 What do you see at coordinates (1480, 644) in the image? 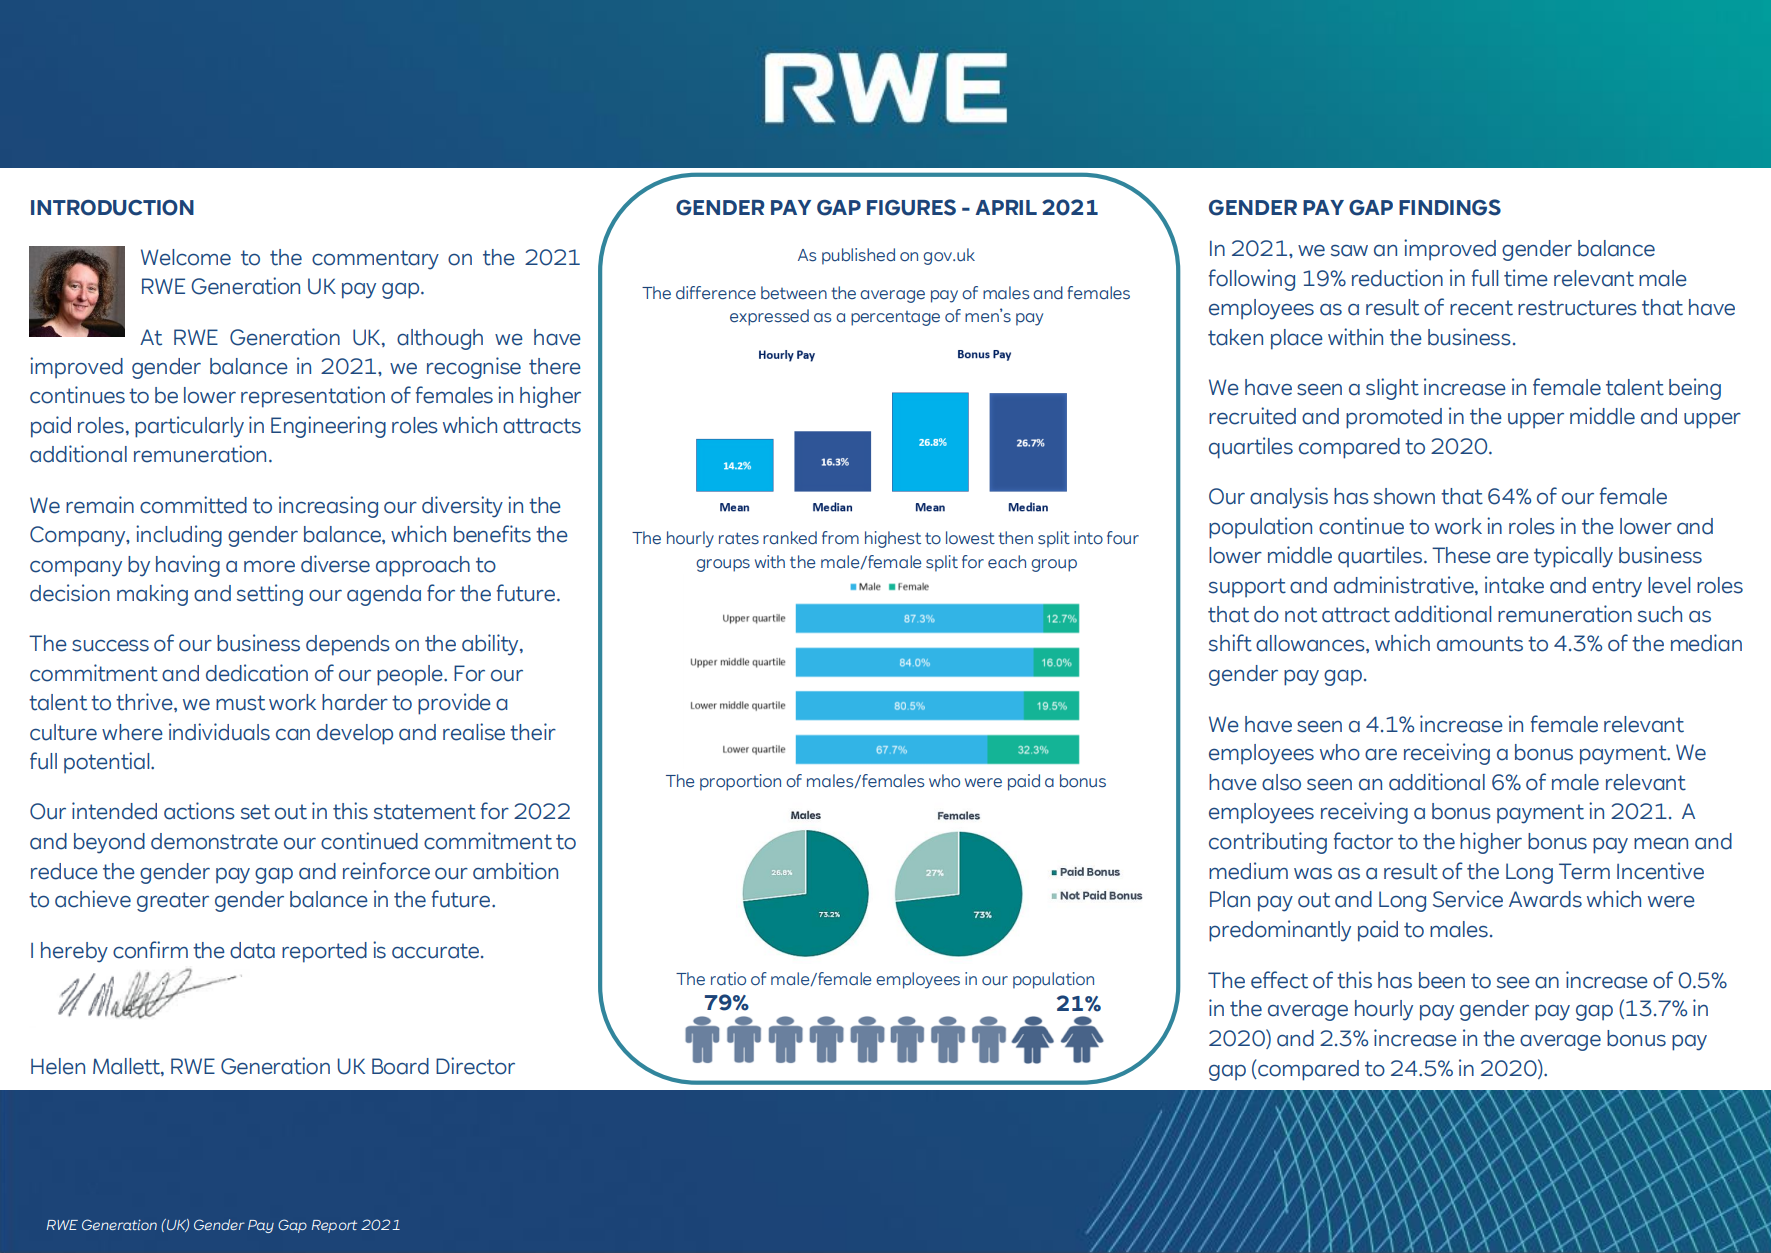
I see `amounts` at bounding box center [1480, 644].
